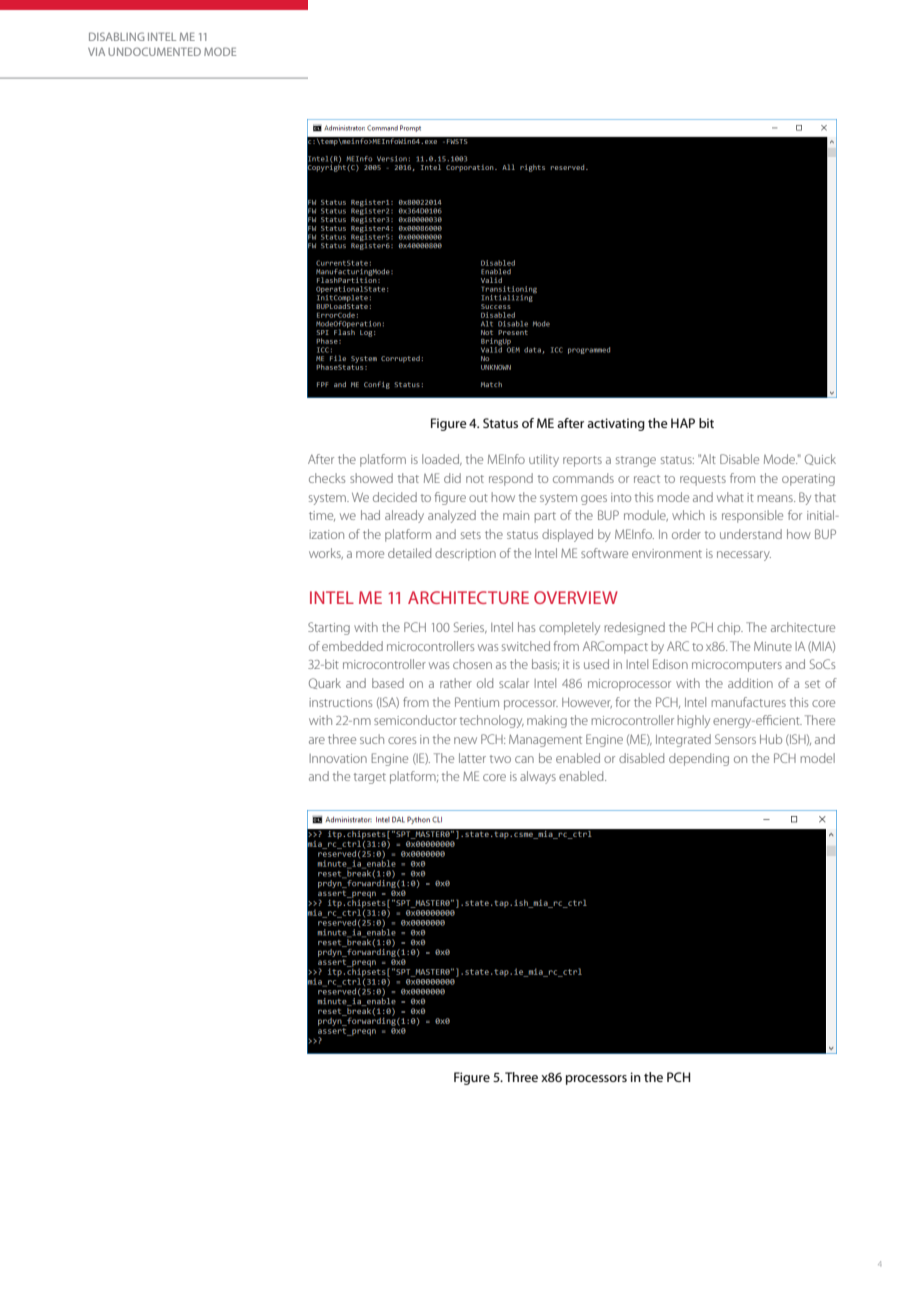 The height and width of the screenshot is (1308, 924). Describe the element at coordinates (472, 758) in the screenshot. I see `latter` at that location.
